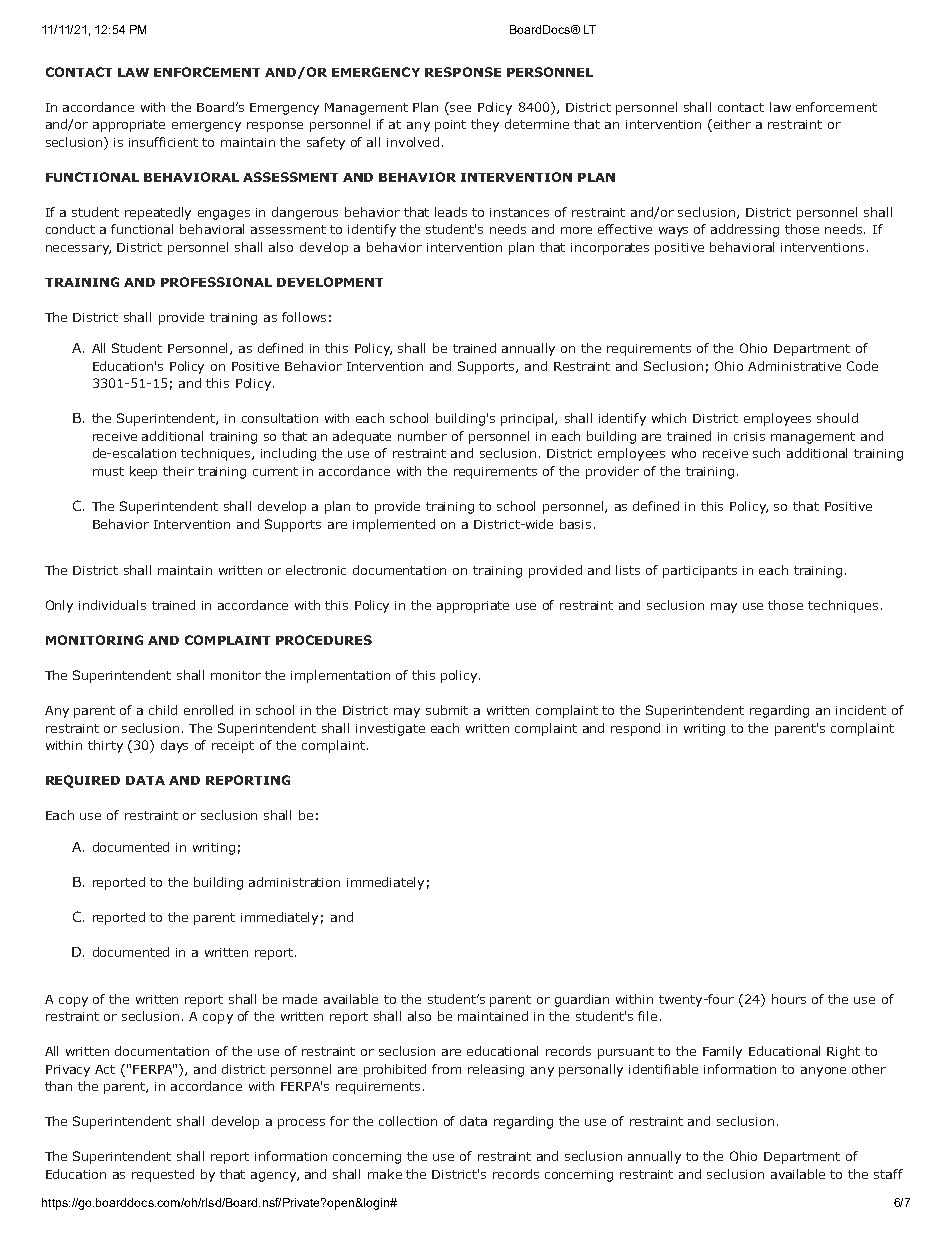  Describe the element at coordinates (163, 142) in the page. I see `insufficient` at that location.
